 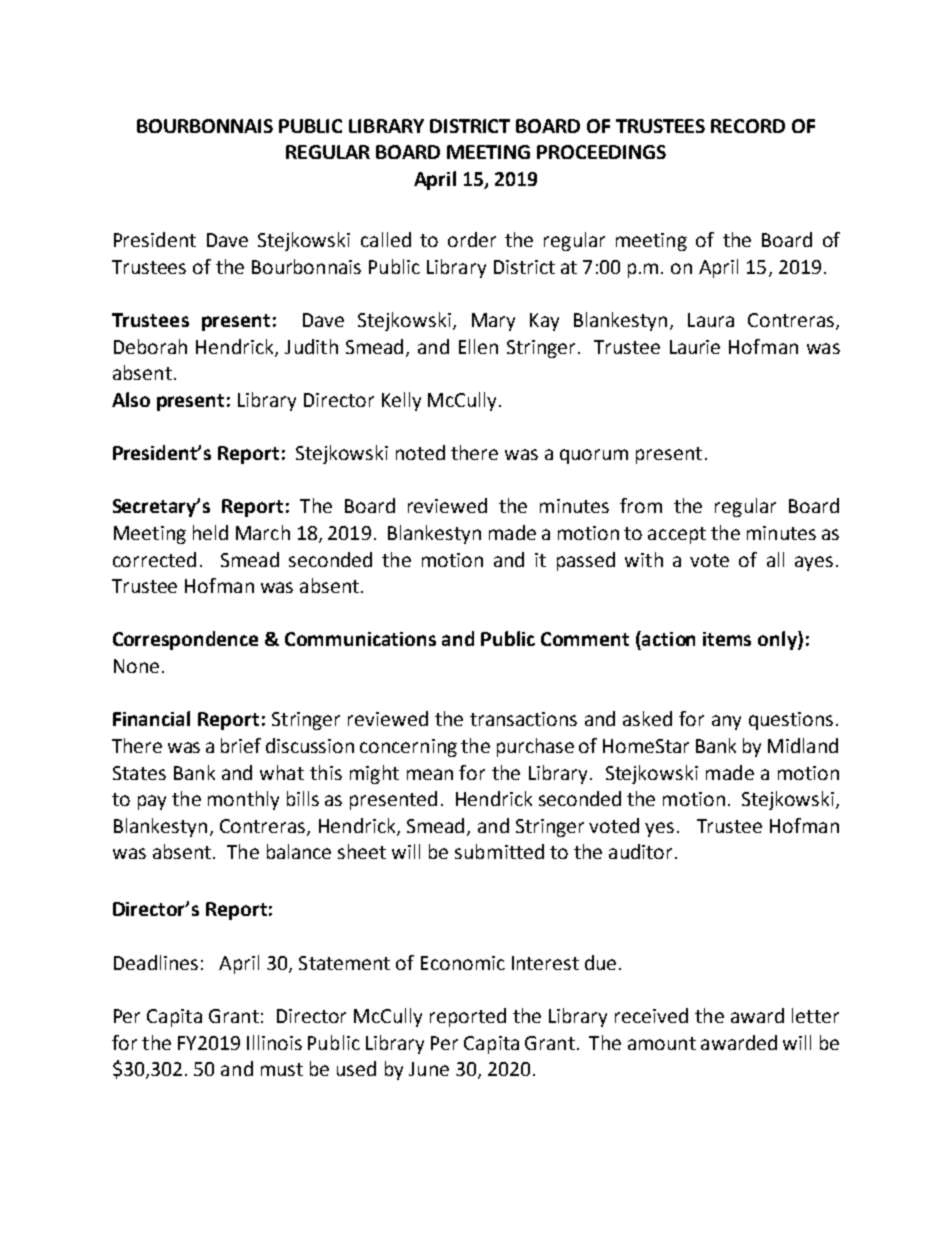 I want to click on Illinois, so click(x=274, y=1042).
